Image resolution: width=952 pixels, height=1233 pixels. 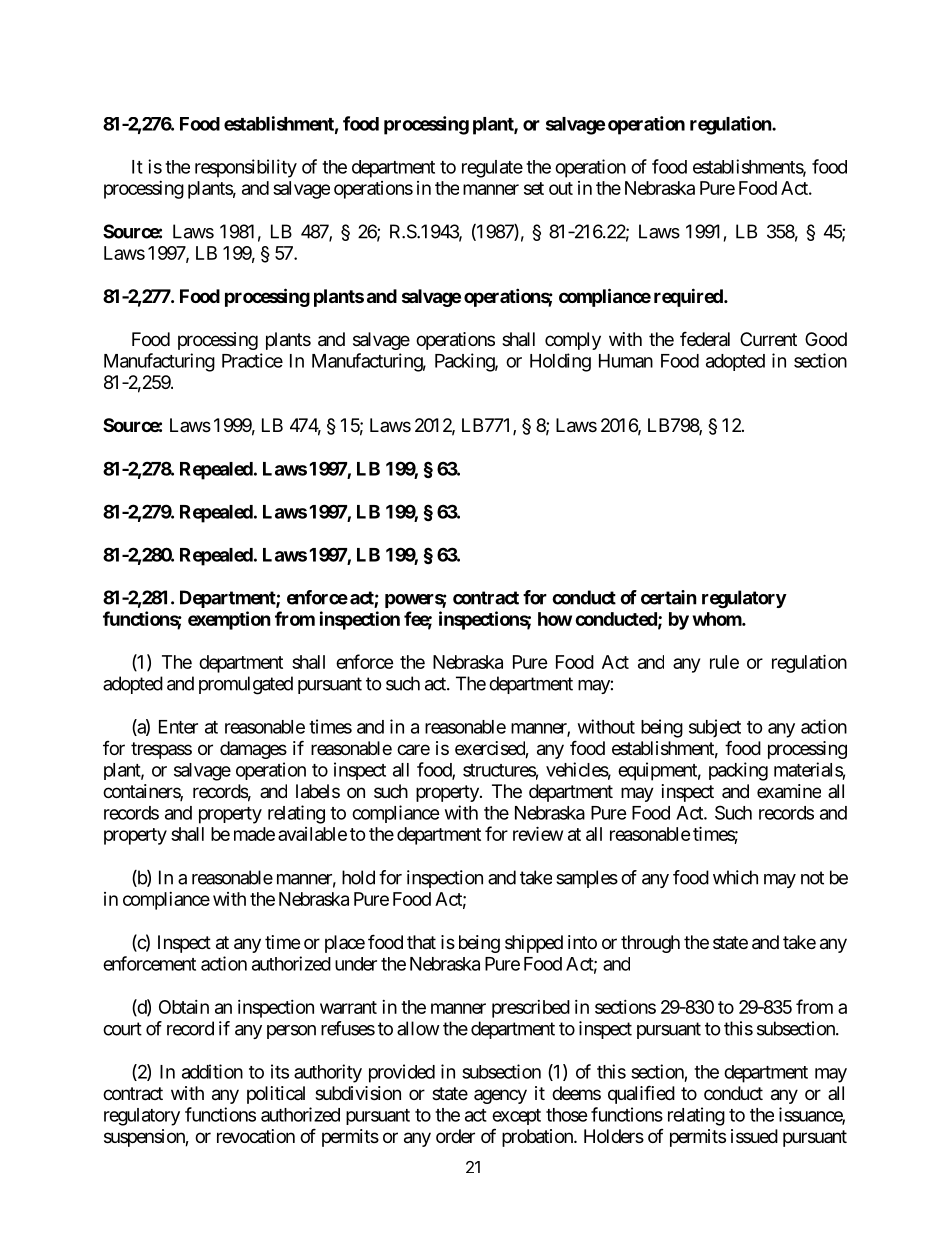 I want to click on examine, so click(x=789, y=791).
